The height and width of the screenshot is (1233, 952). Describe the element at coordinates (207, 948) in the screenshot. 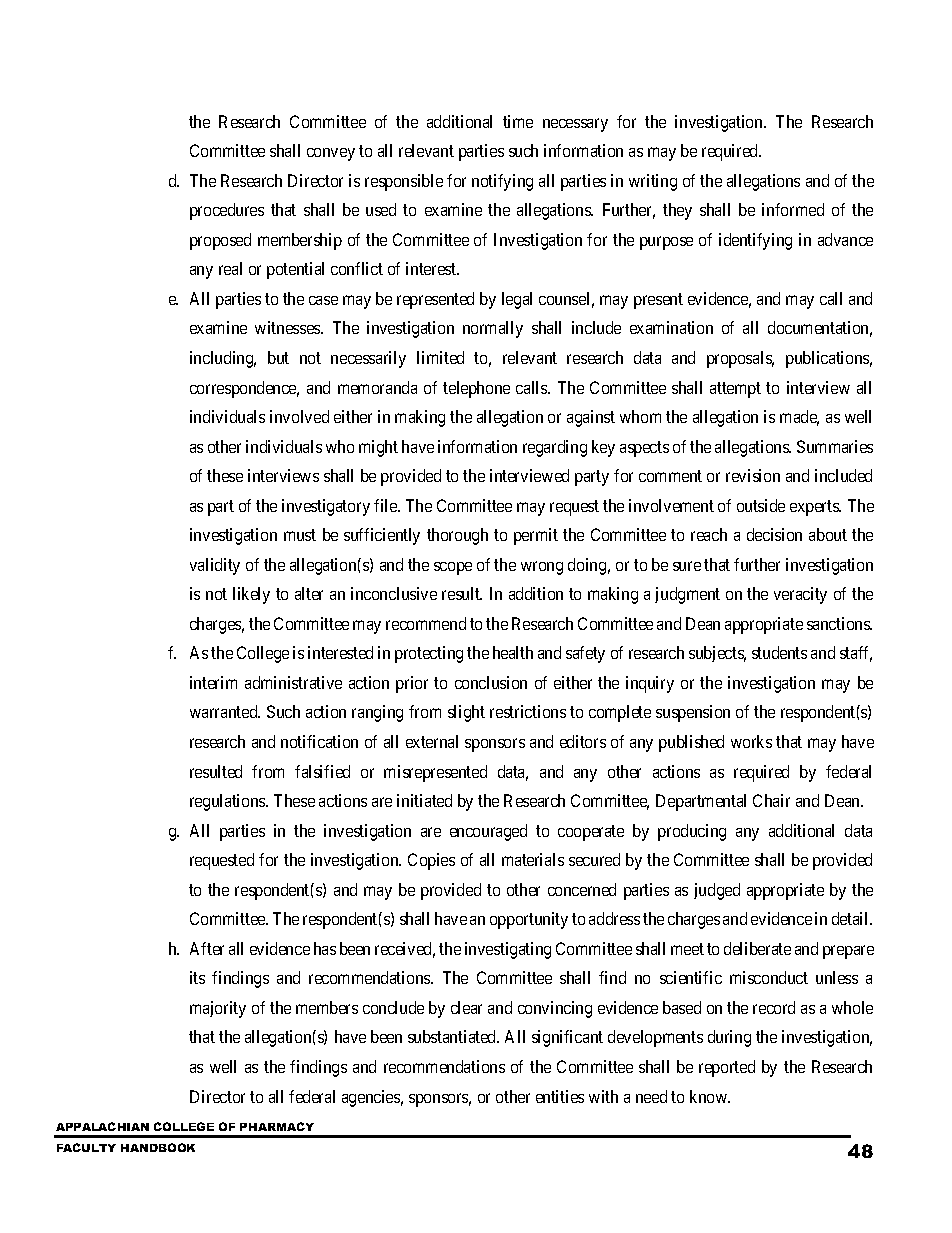

I see `After` at that location.
